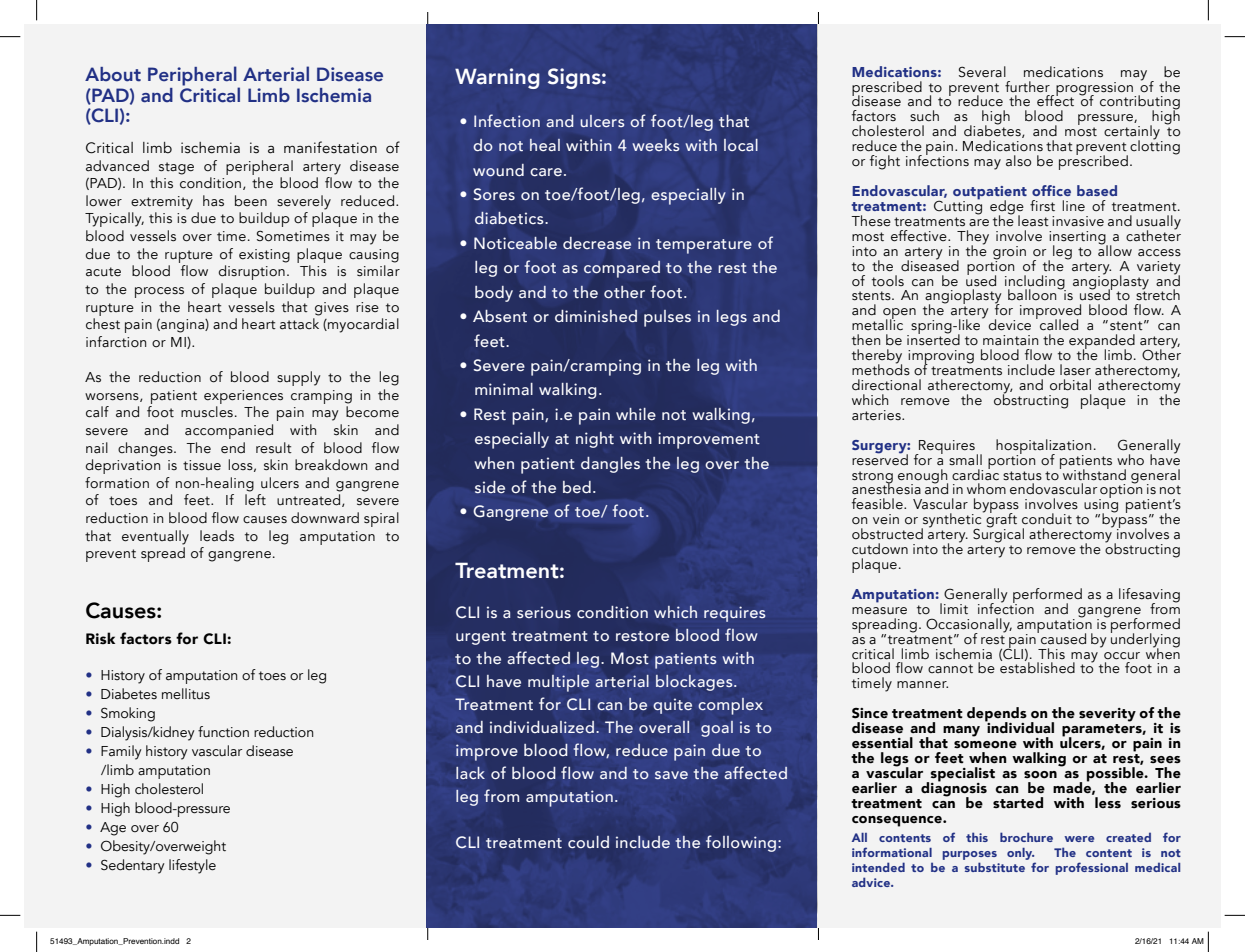 This screenshot has height=952, width=1245. I want to click on weeks, so click(655, 145).
